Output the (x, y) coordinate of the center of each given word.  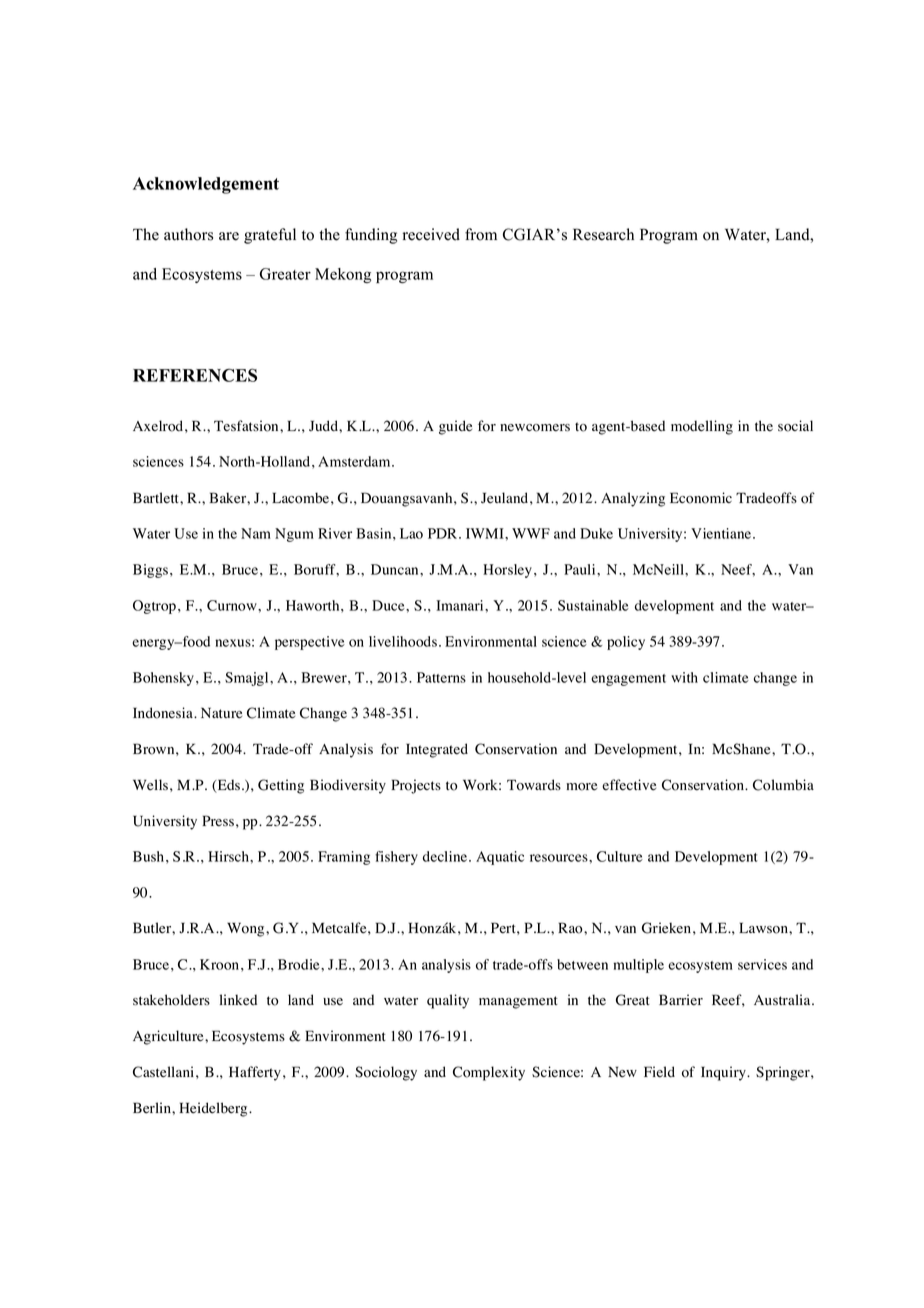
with (684, 677)
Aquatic (500, 858)
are (229, 236)
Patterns (441, 677)
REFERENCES (195, 375)
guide (455, 427)
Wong (247, 930)
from (481, 234)
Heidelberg (214, 1109)
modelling (702, 427)
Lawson (764, 928)
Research (603, 234)
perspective (310, 643)
